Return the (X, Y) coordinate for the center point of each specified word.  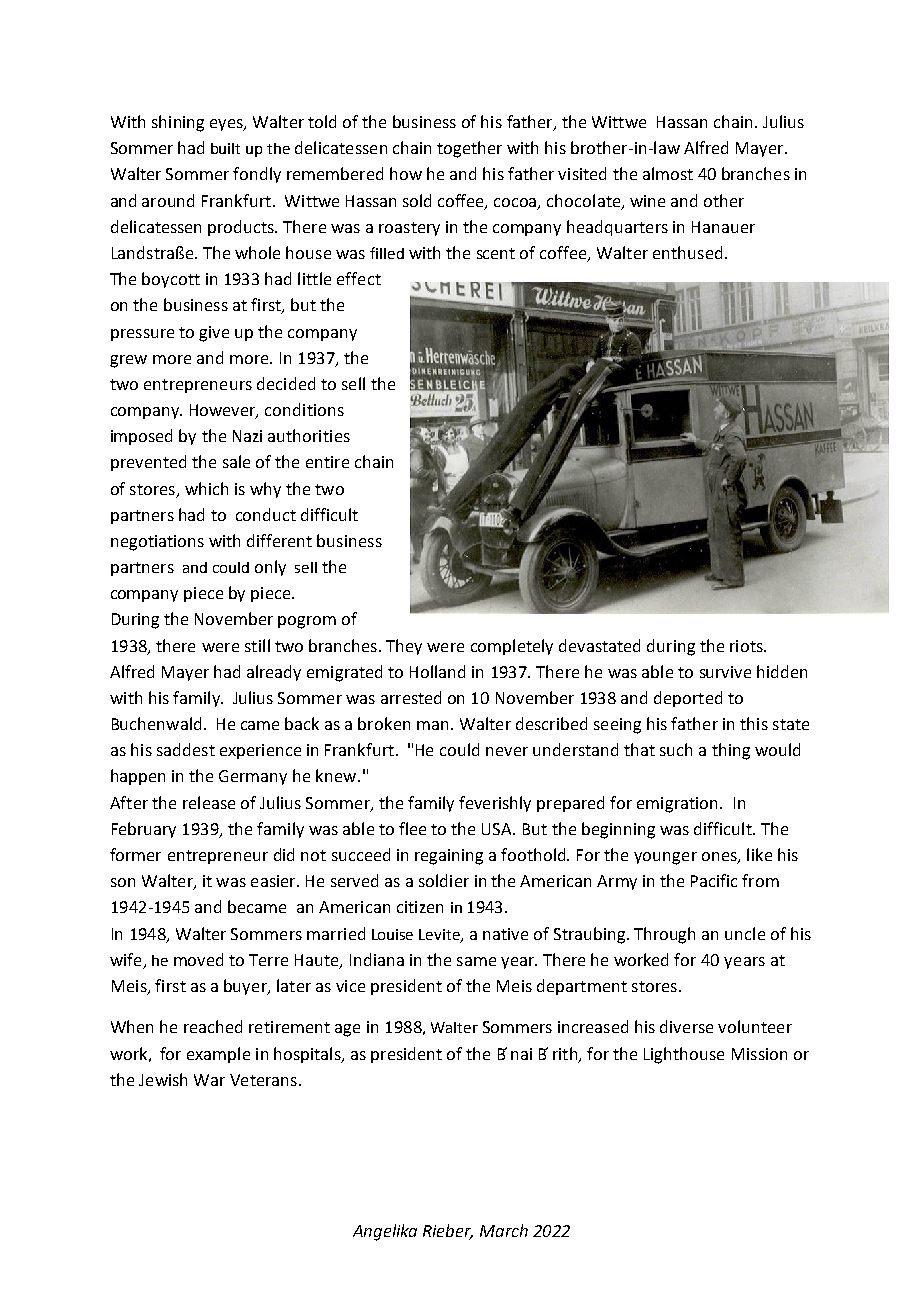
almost (668, 173)
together (469, 149)
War (209, 1080)
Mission (759, 1054)
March (504, 1230)
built (225, 148)
